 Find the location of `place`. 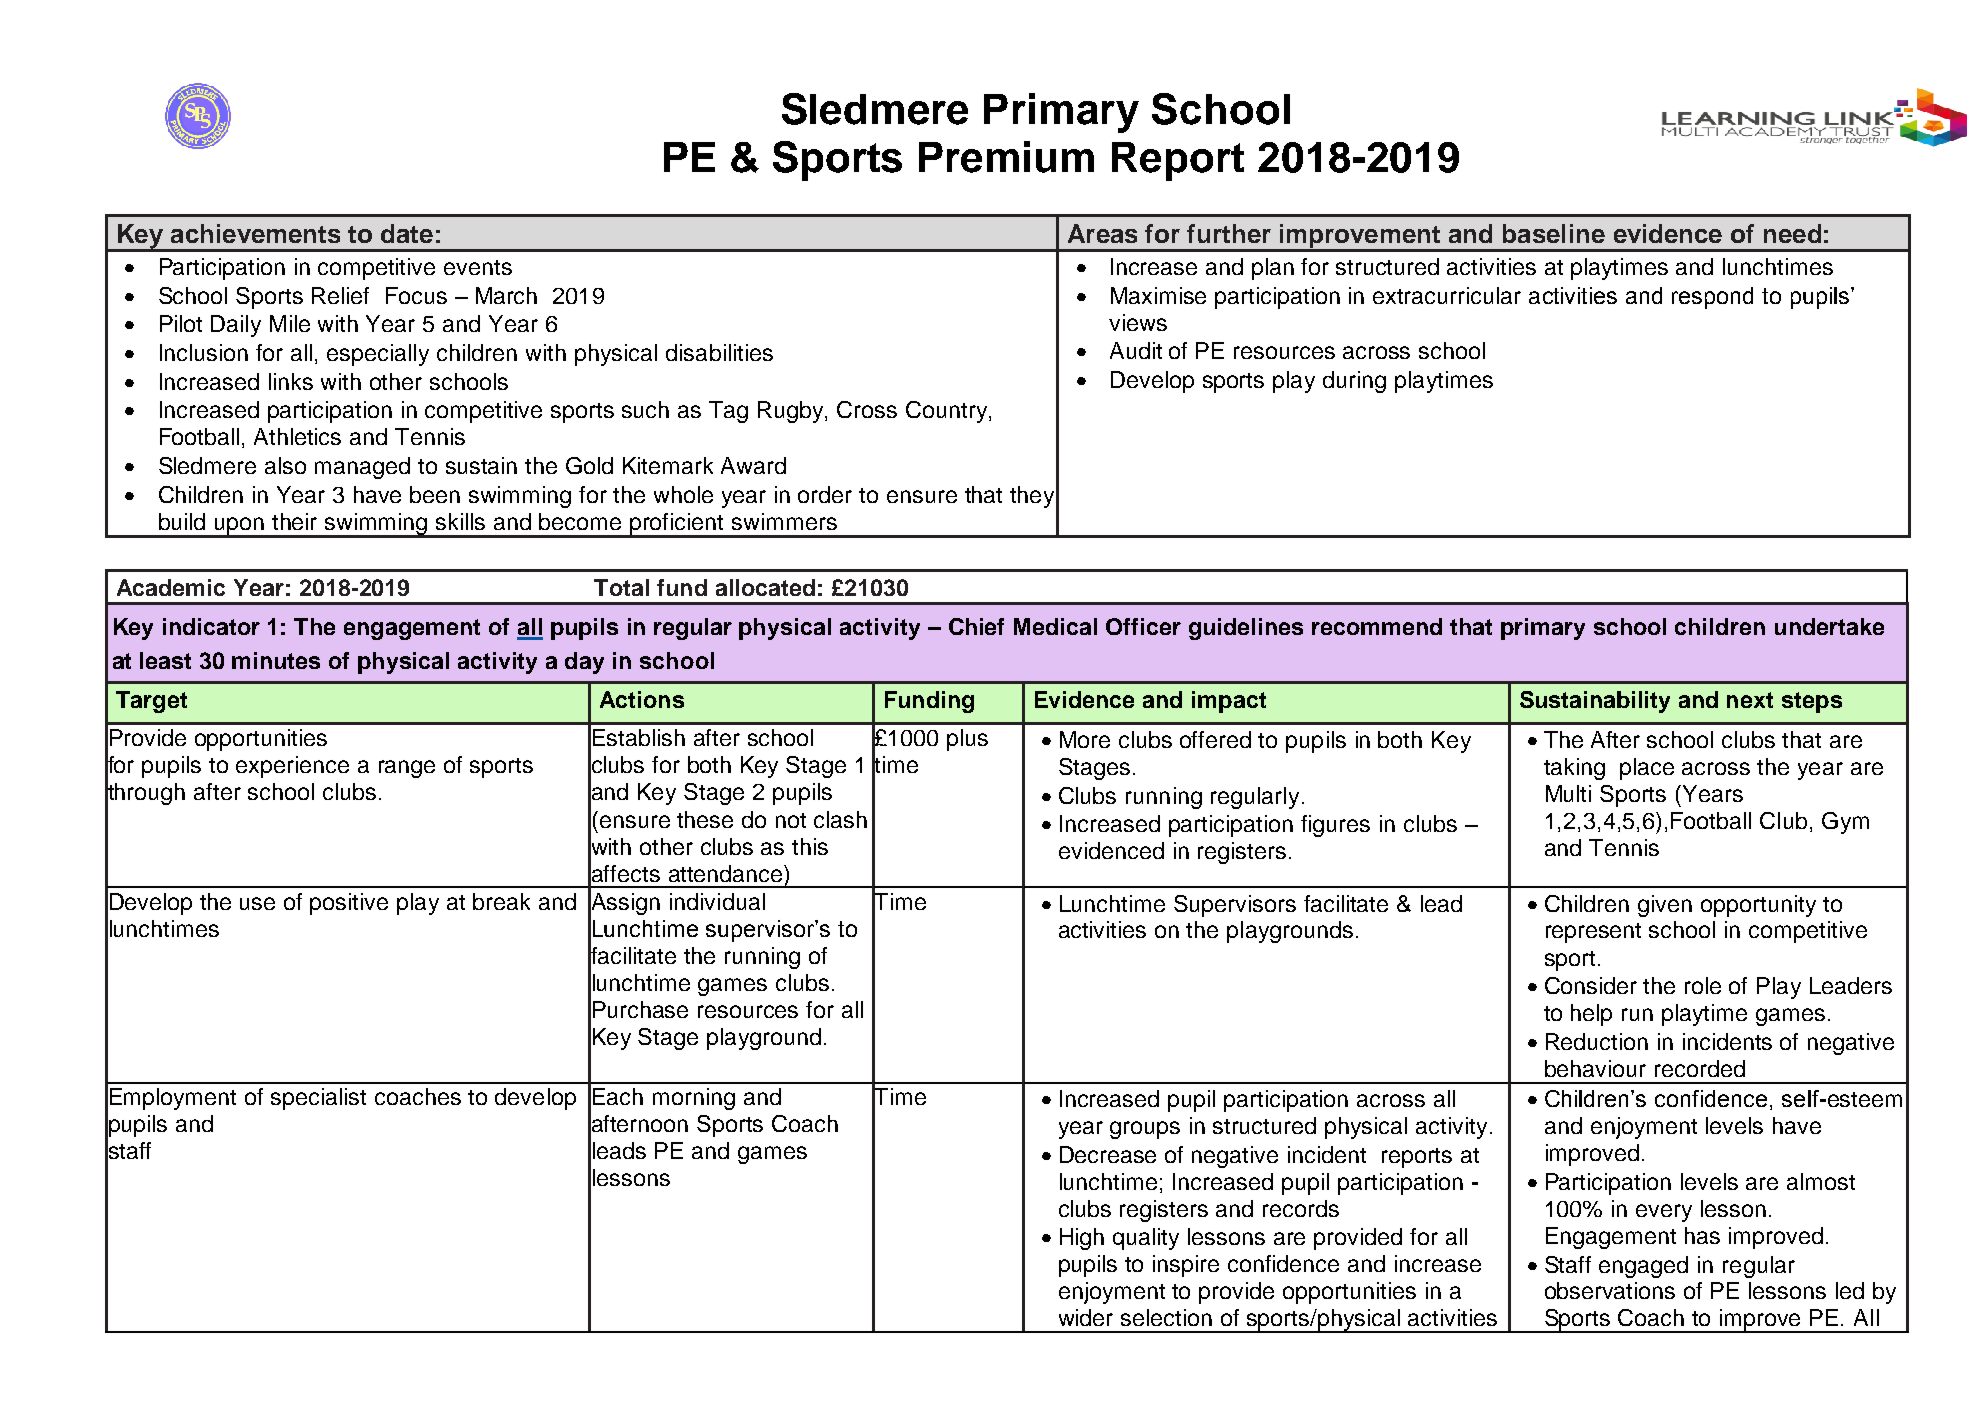

place is located at coordinates (1647, 769).
